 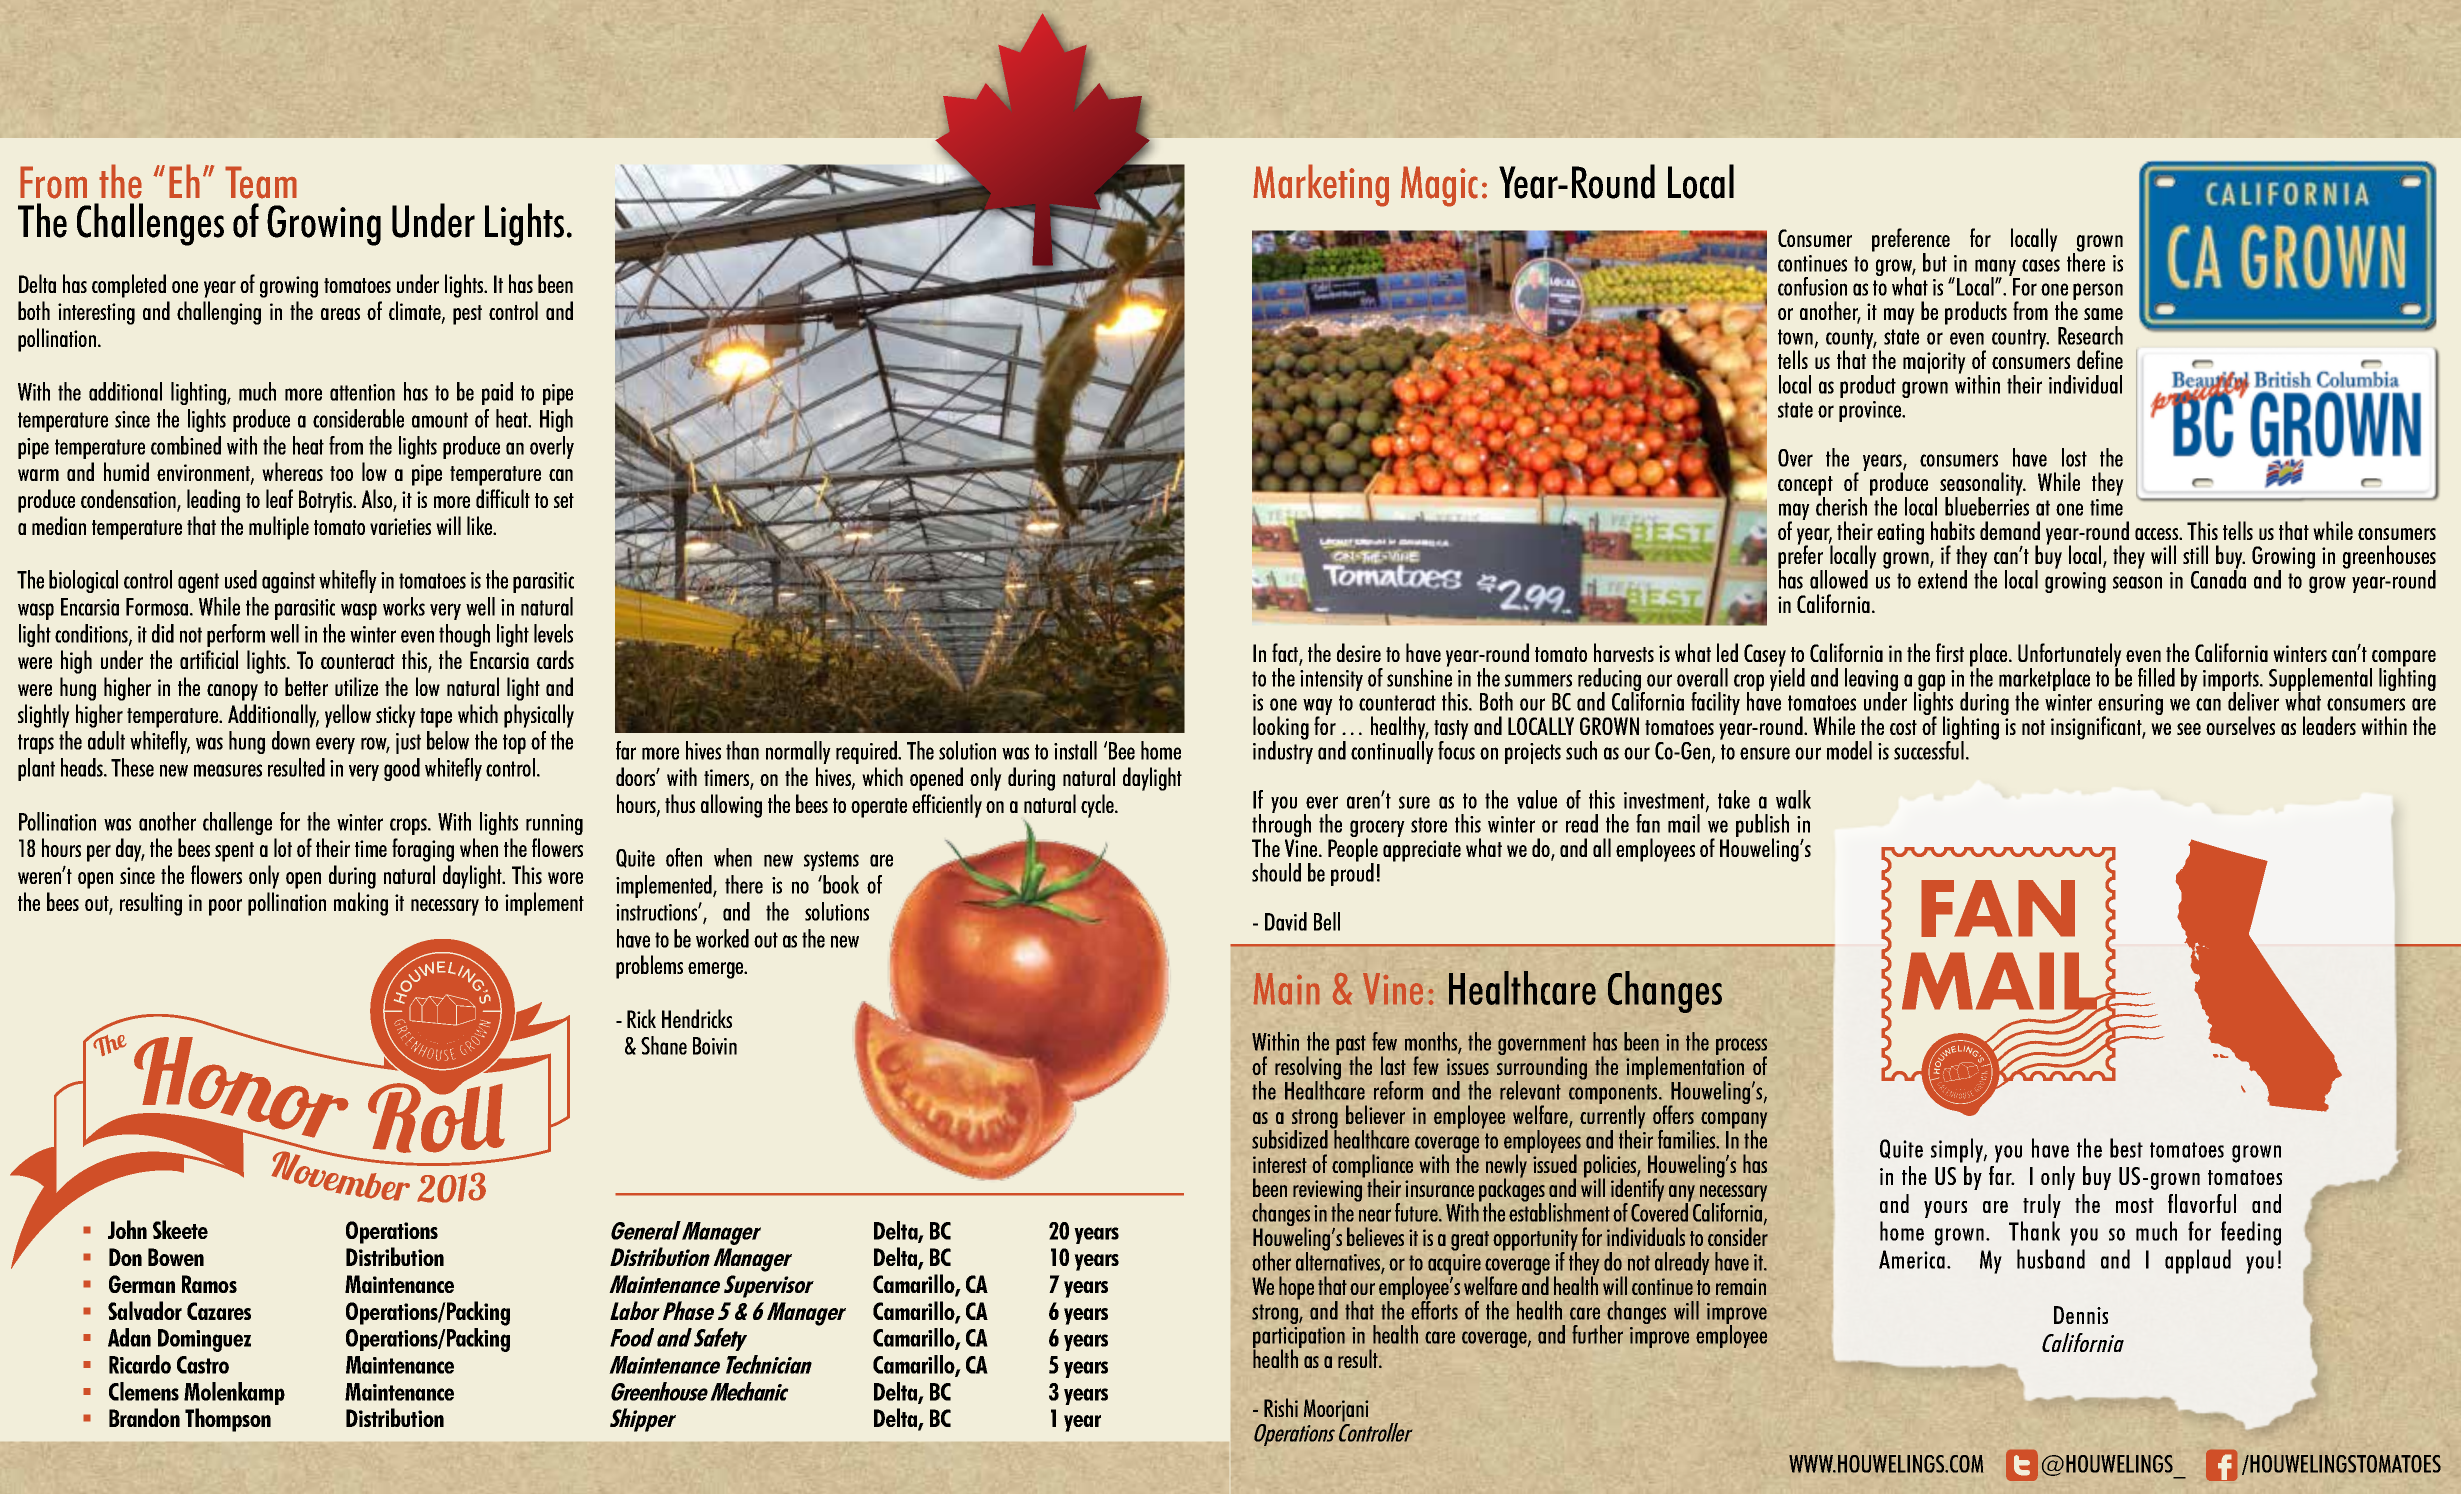 What do you see at coordinates (404, 606) in the screenshot?
I see `works` at bounding box center [404, 606].
